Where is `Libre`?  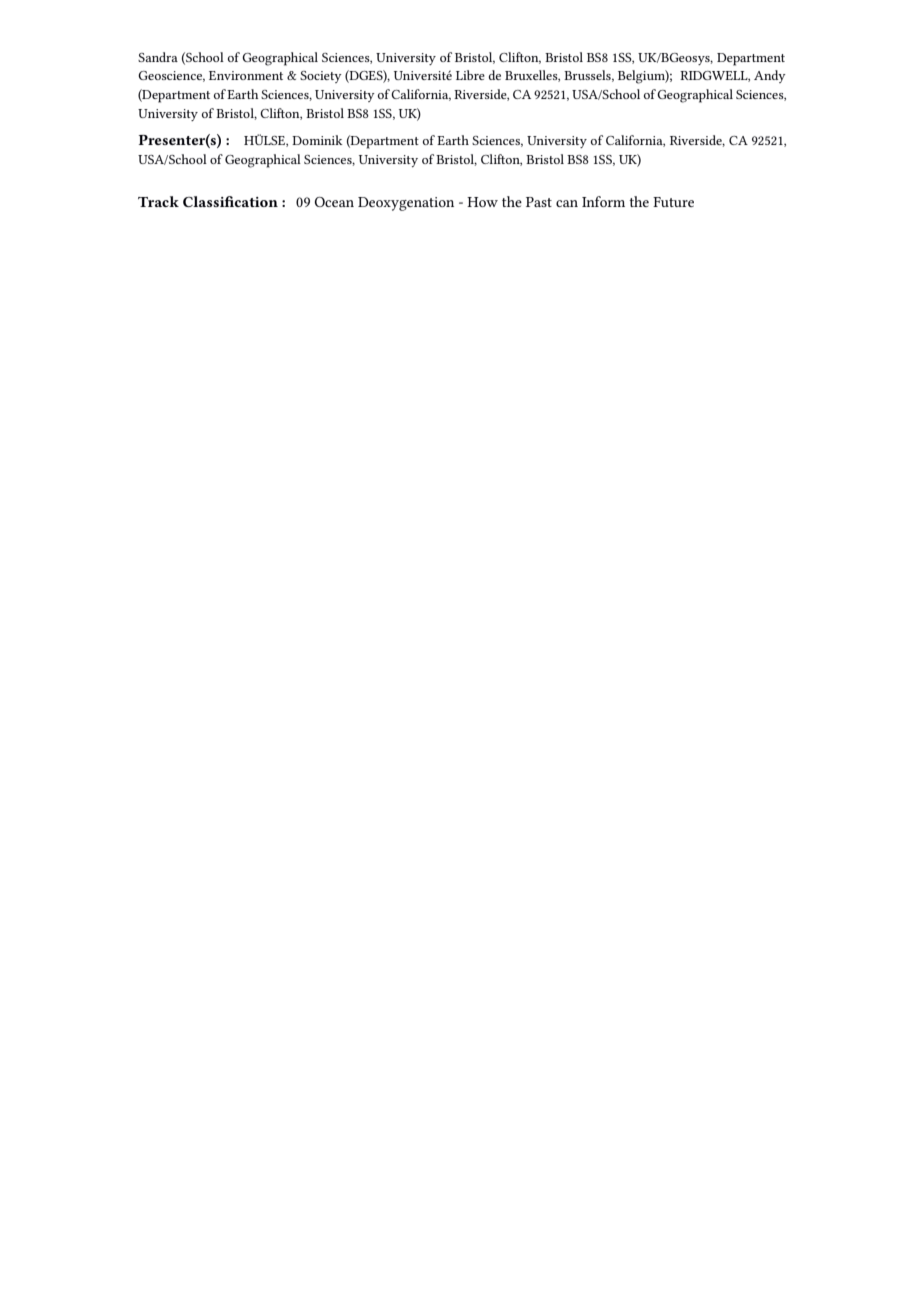
Libre is located at coordinates (470, 75).
